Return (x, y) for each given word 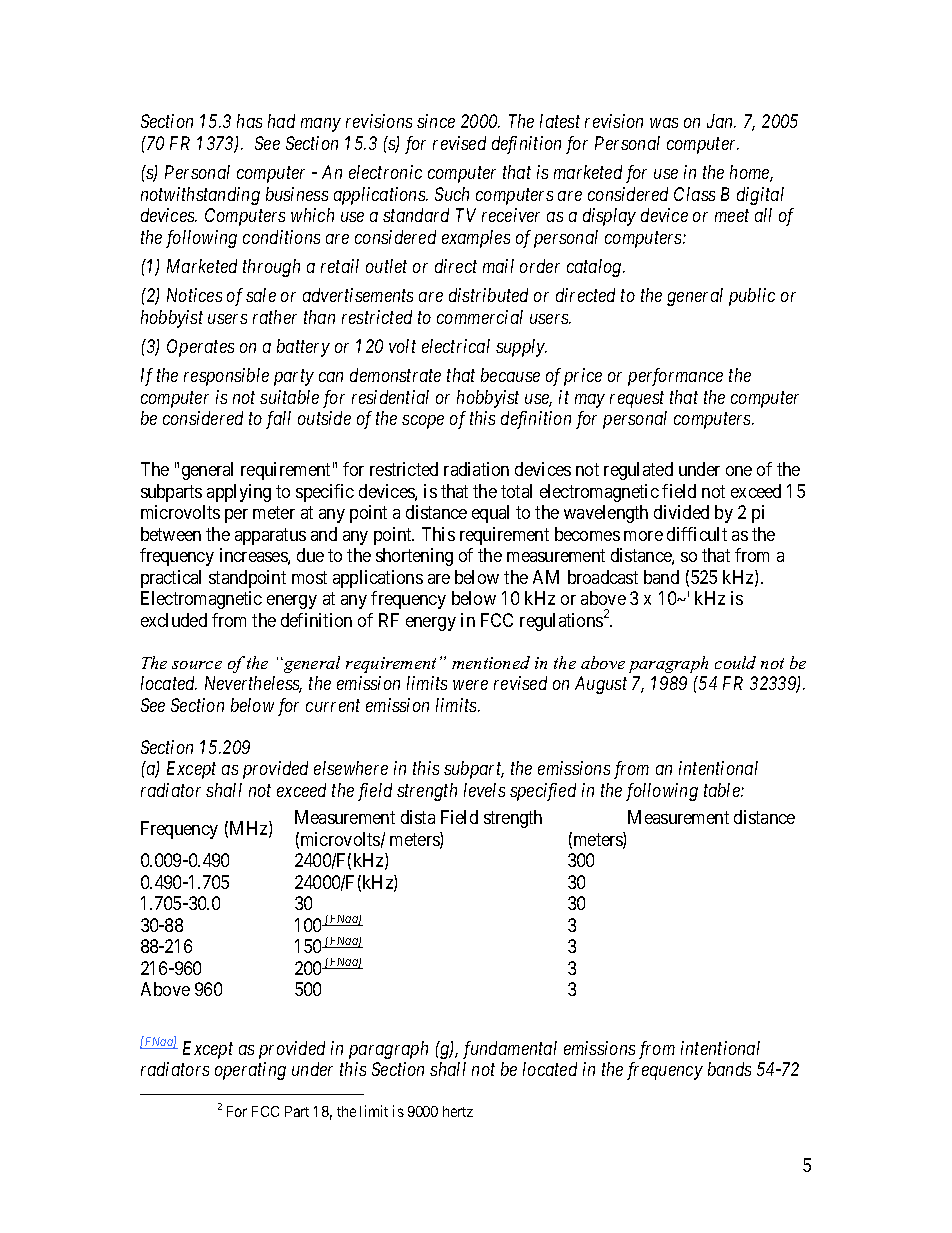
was (664, 123)
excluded (174, 620)
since (436, 121)
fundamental (510, 1050)
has (249, 121)
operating (250, 1071)
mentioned (491, 662)
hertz (458, 1111)
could (735, 662)
